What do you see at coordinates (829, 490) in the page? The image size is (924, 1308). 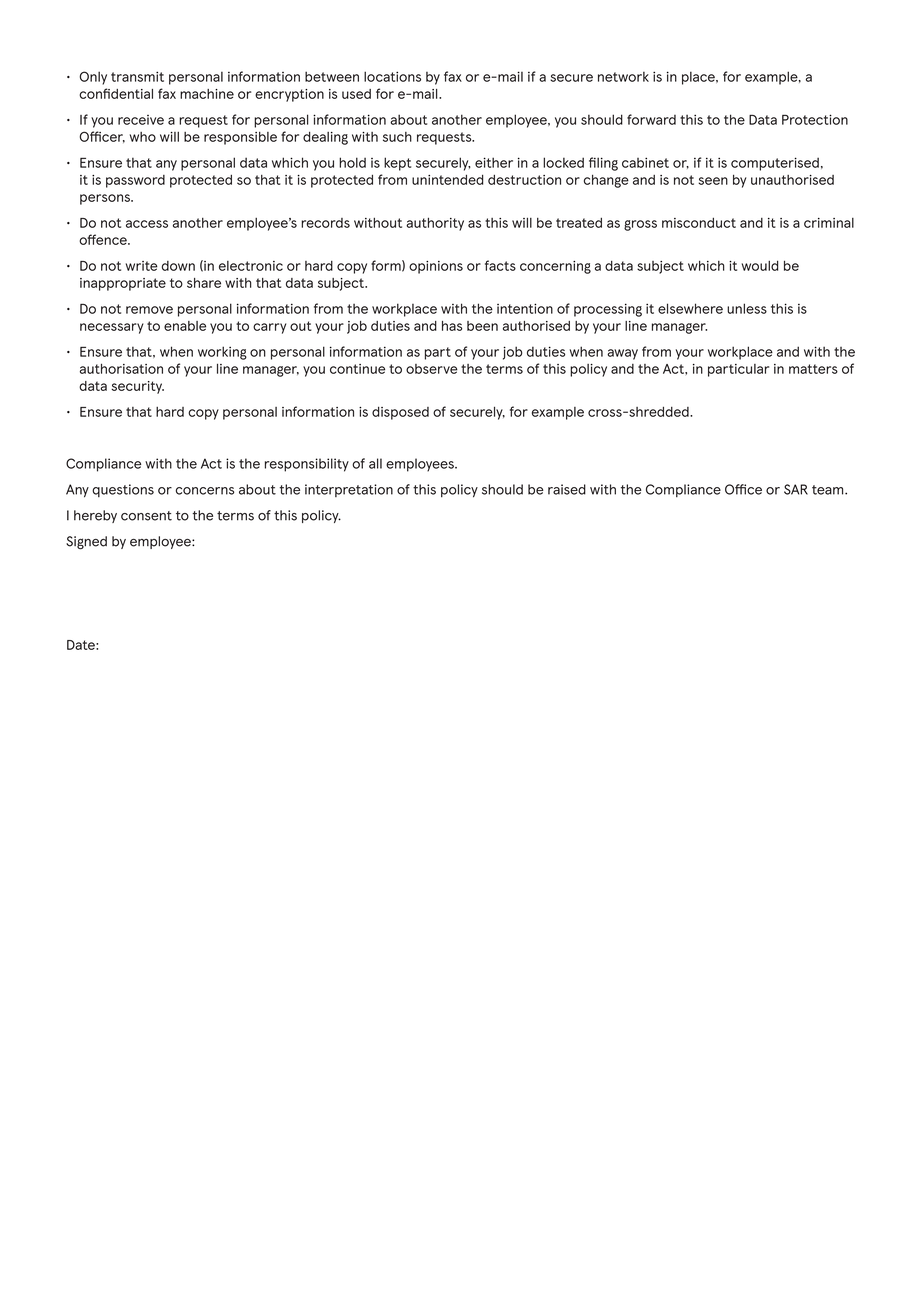 I see `team` at bounding box center [829, 490].
